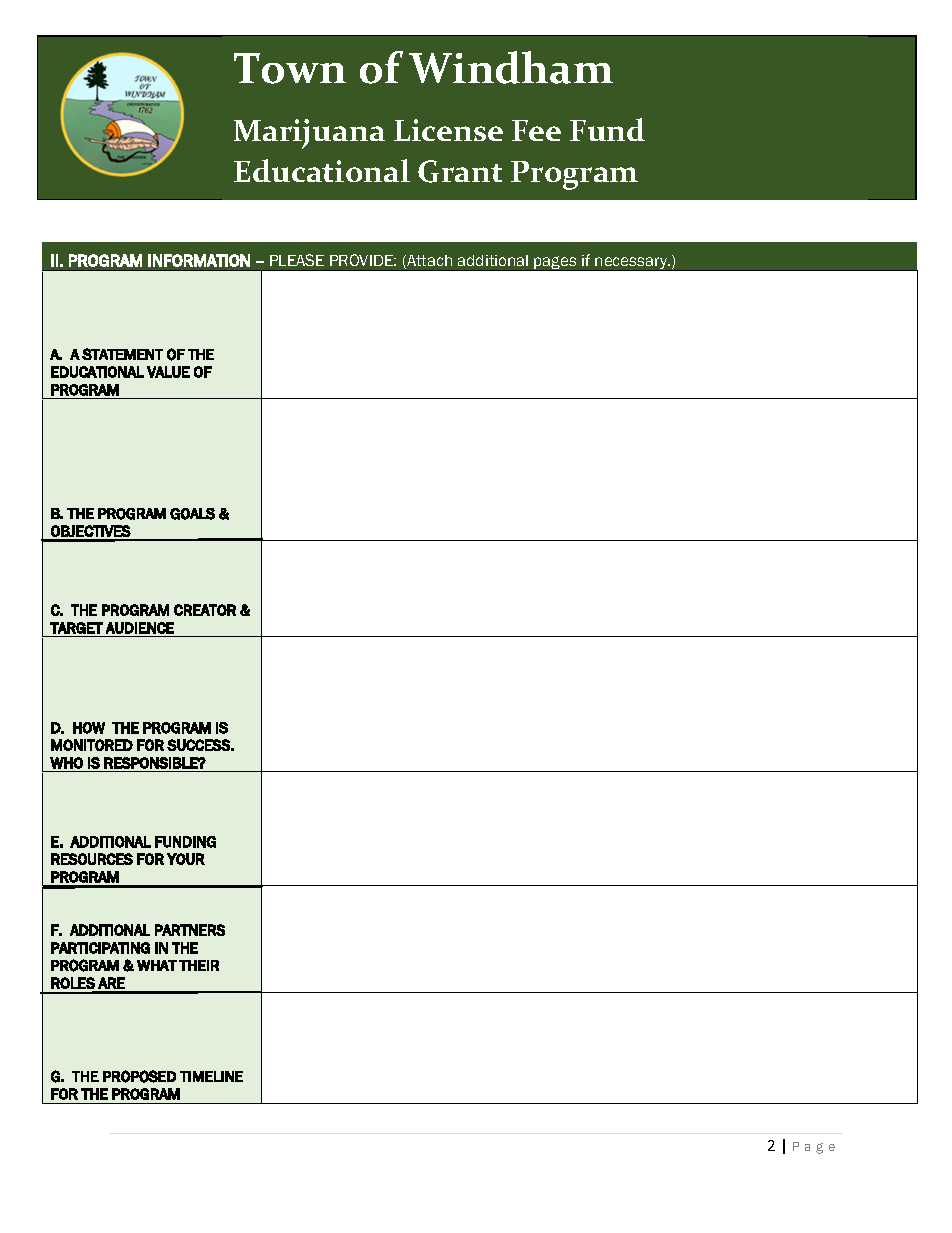  Describe the element at coordinates (192, 514) in the page. I see `GOALS` at that location.
